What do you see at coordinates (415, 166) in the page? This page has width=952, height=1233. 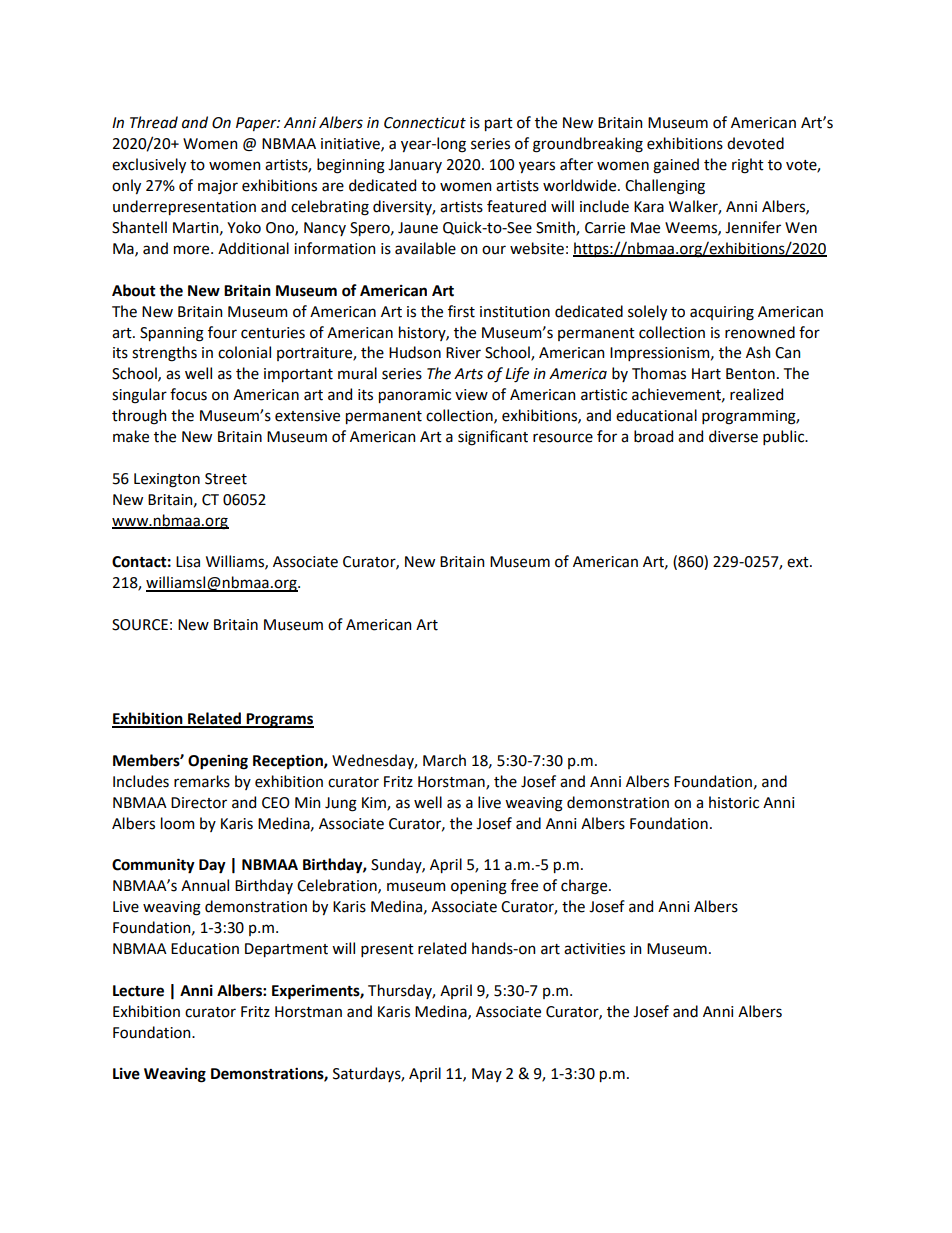 I see `January` at bounding box center [415, 166].
